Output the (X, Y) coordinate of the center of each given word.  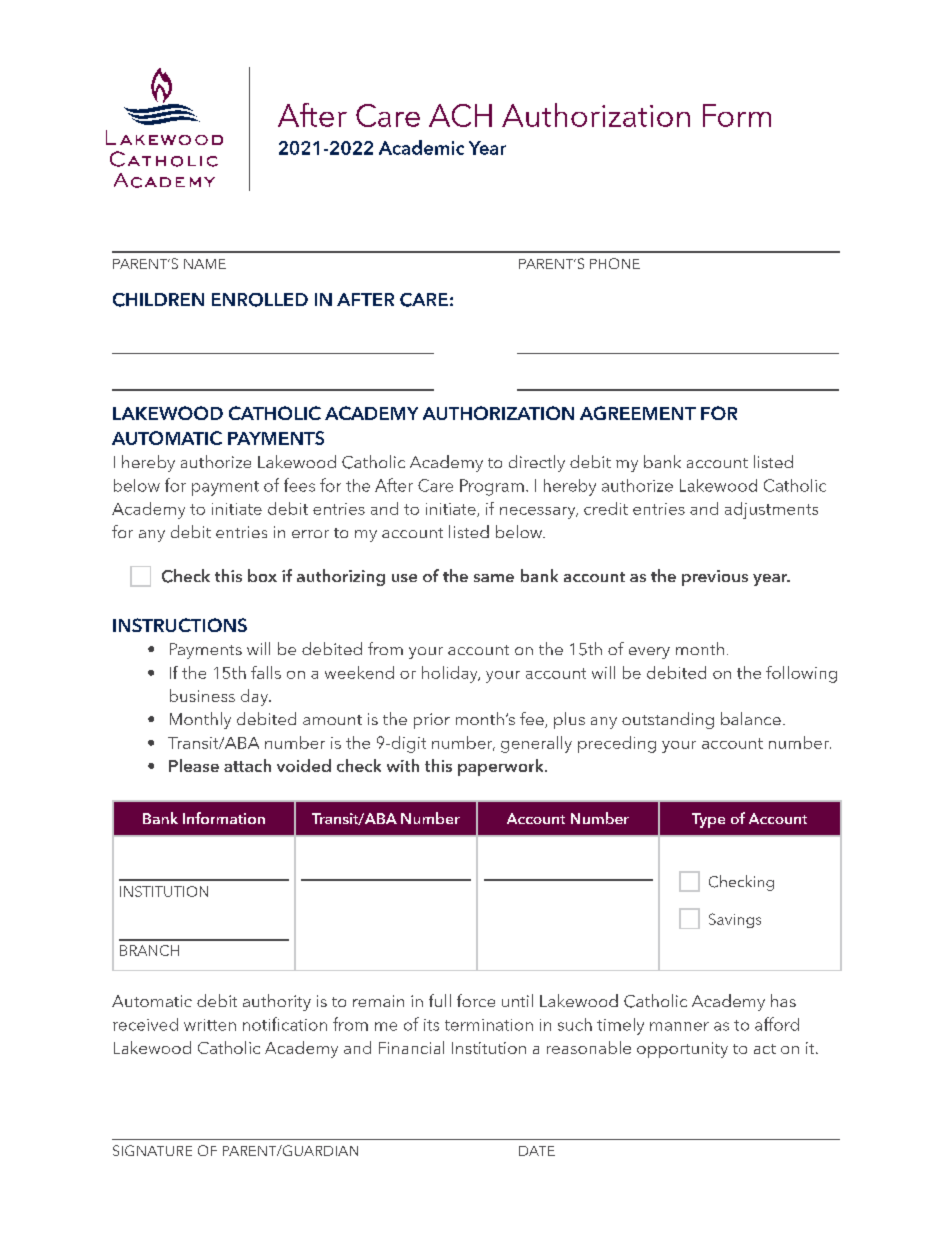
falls (266, 672)
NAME (205, 264)
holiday (451, 674)
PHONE (615, 263)
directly (537, 463)
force (476, 1000)
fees (299, 485)
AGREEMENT (638, 413)
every (649, 653)
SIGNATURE (152, 1150)
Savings (735, 920)
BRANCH (149, 950)
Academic (421, 147)
